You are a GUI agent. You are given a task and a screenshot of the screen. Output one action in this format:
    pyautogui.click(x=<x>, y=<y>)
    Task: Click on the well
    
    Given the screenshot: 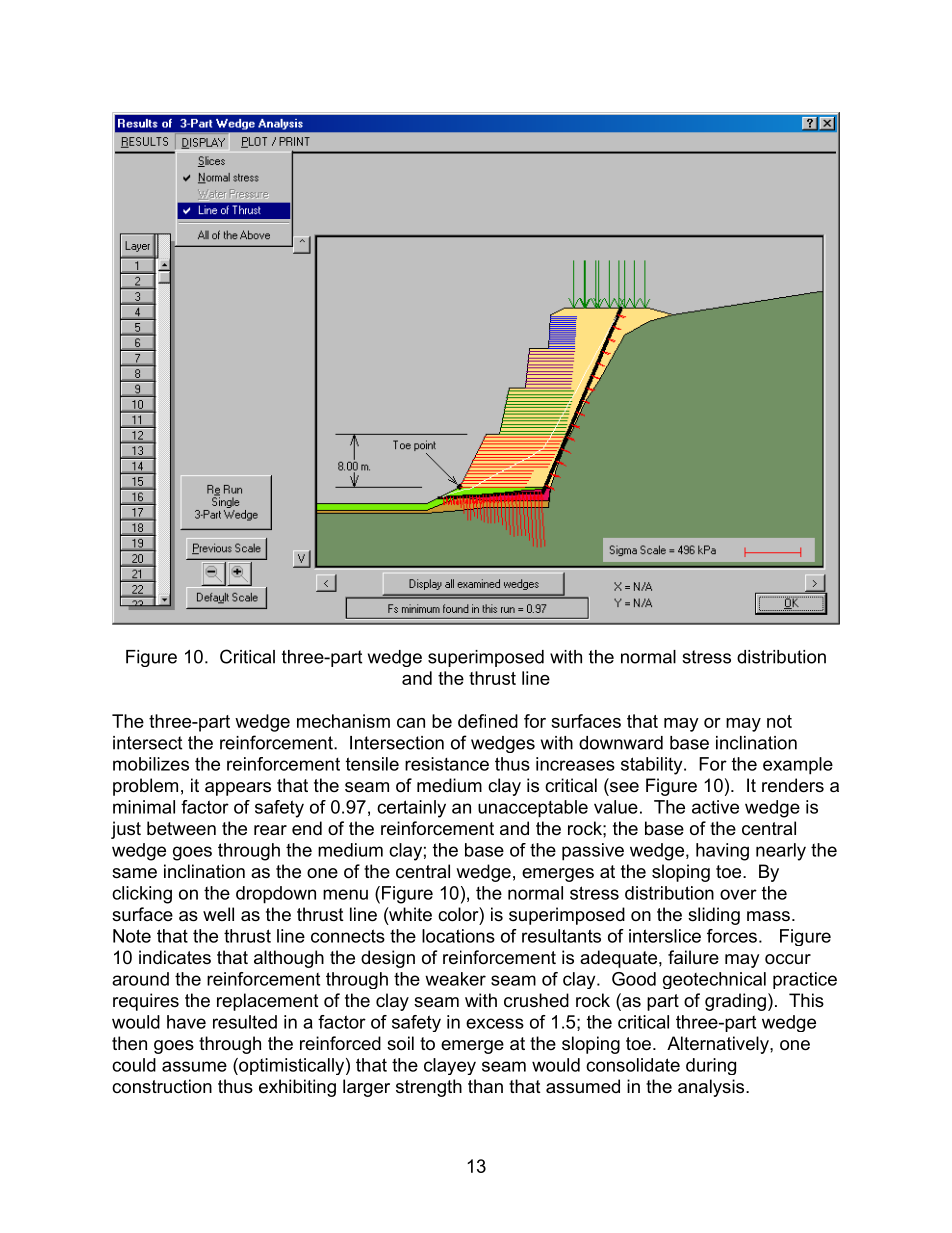 What is the action you would take?
    pyautogui.click(x=218, y=914)
